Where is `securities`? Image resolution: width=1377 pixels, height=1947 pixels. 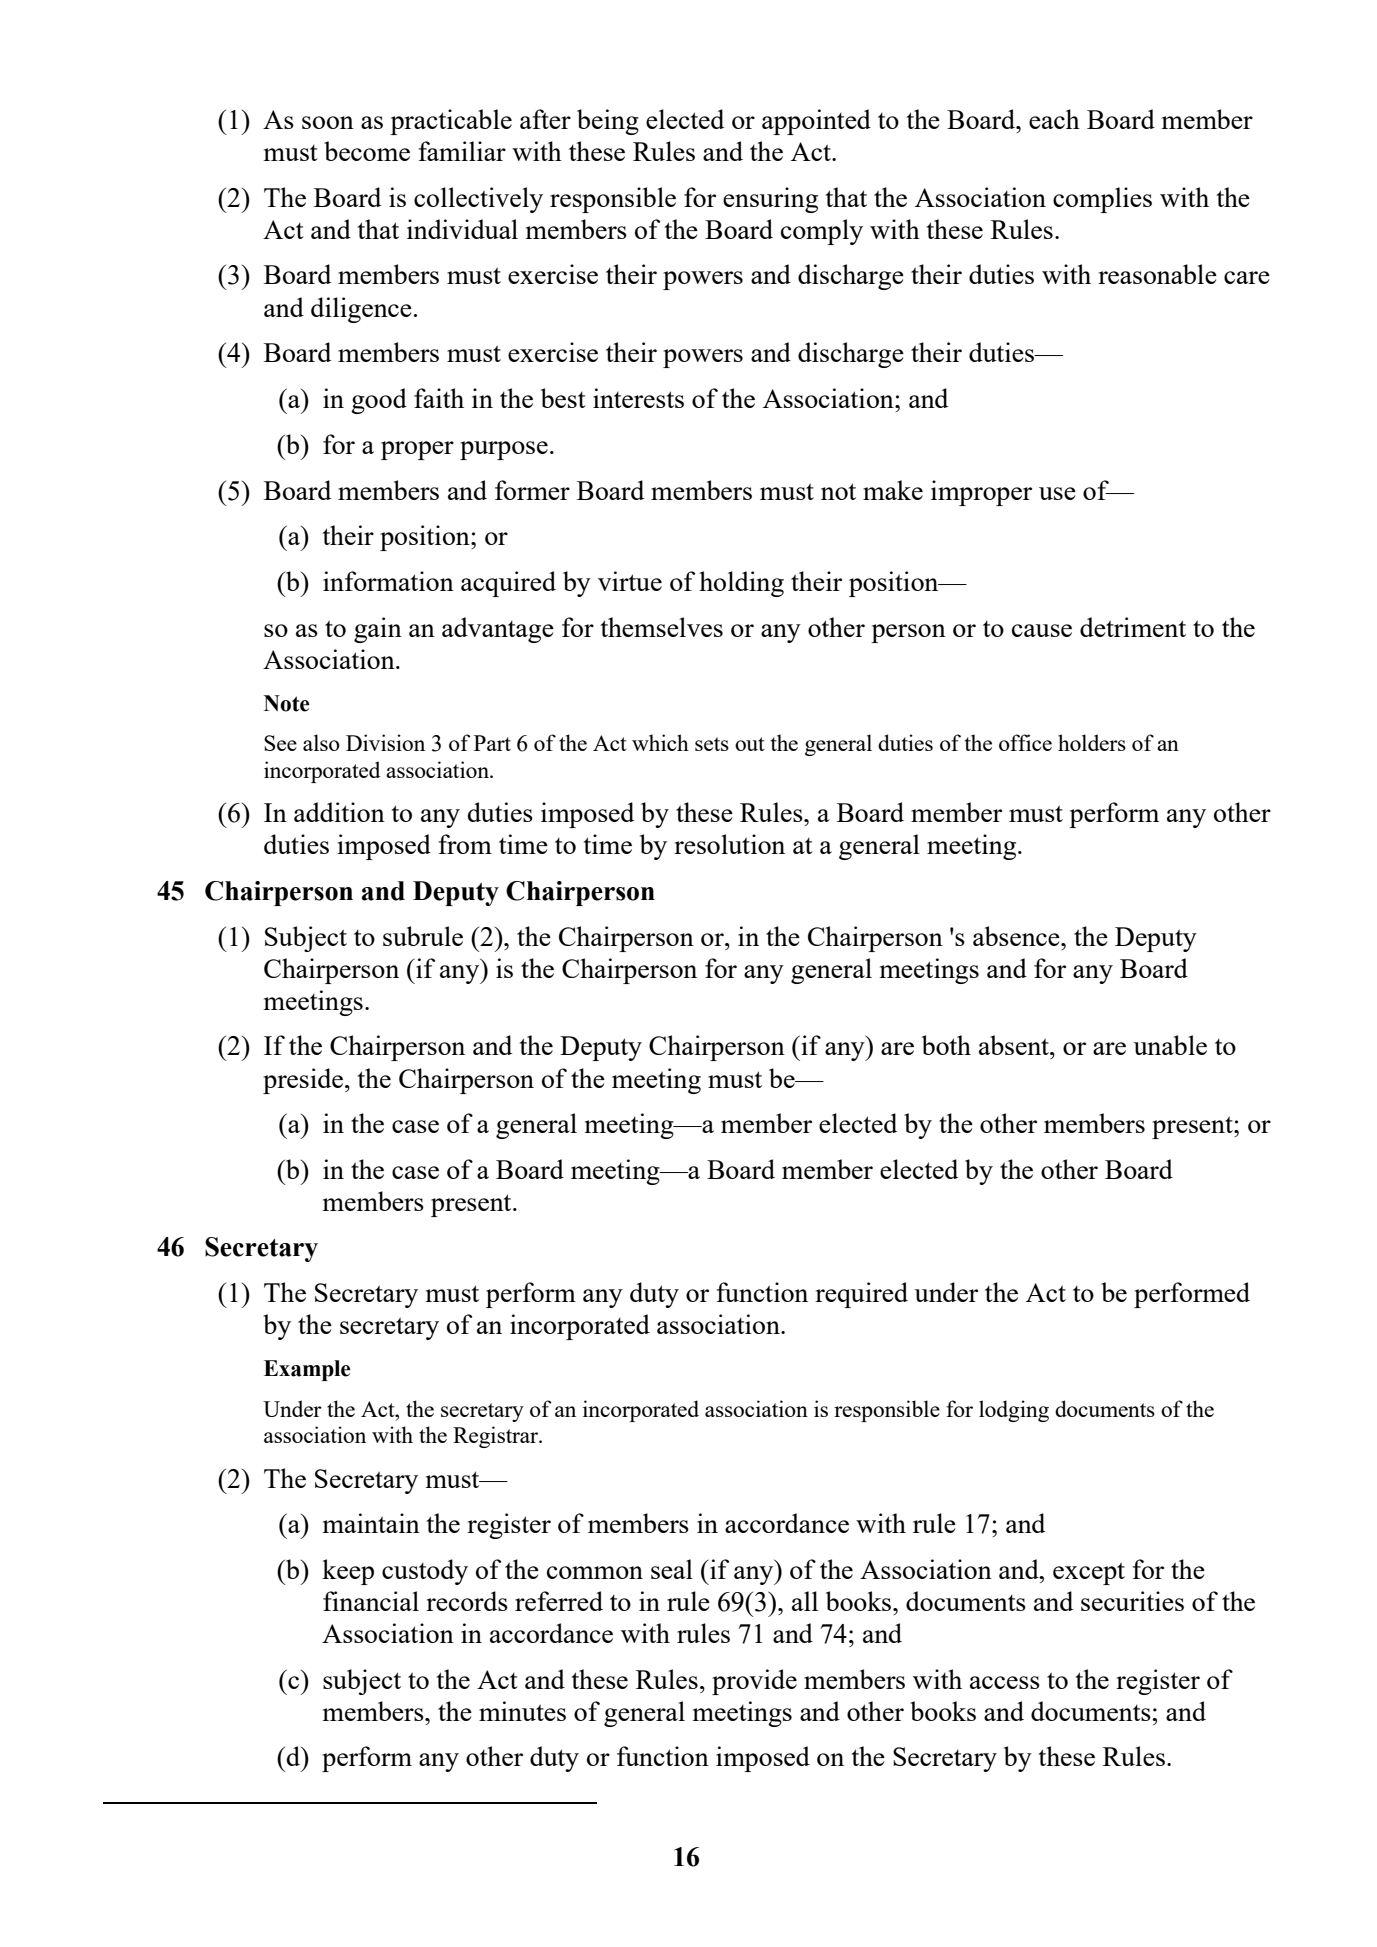
securities is located at coordinates (1132, 1601).
